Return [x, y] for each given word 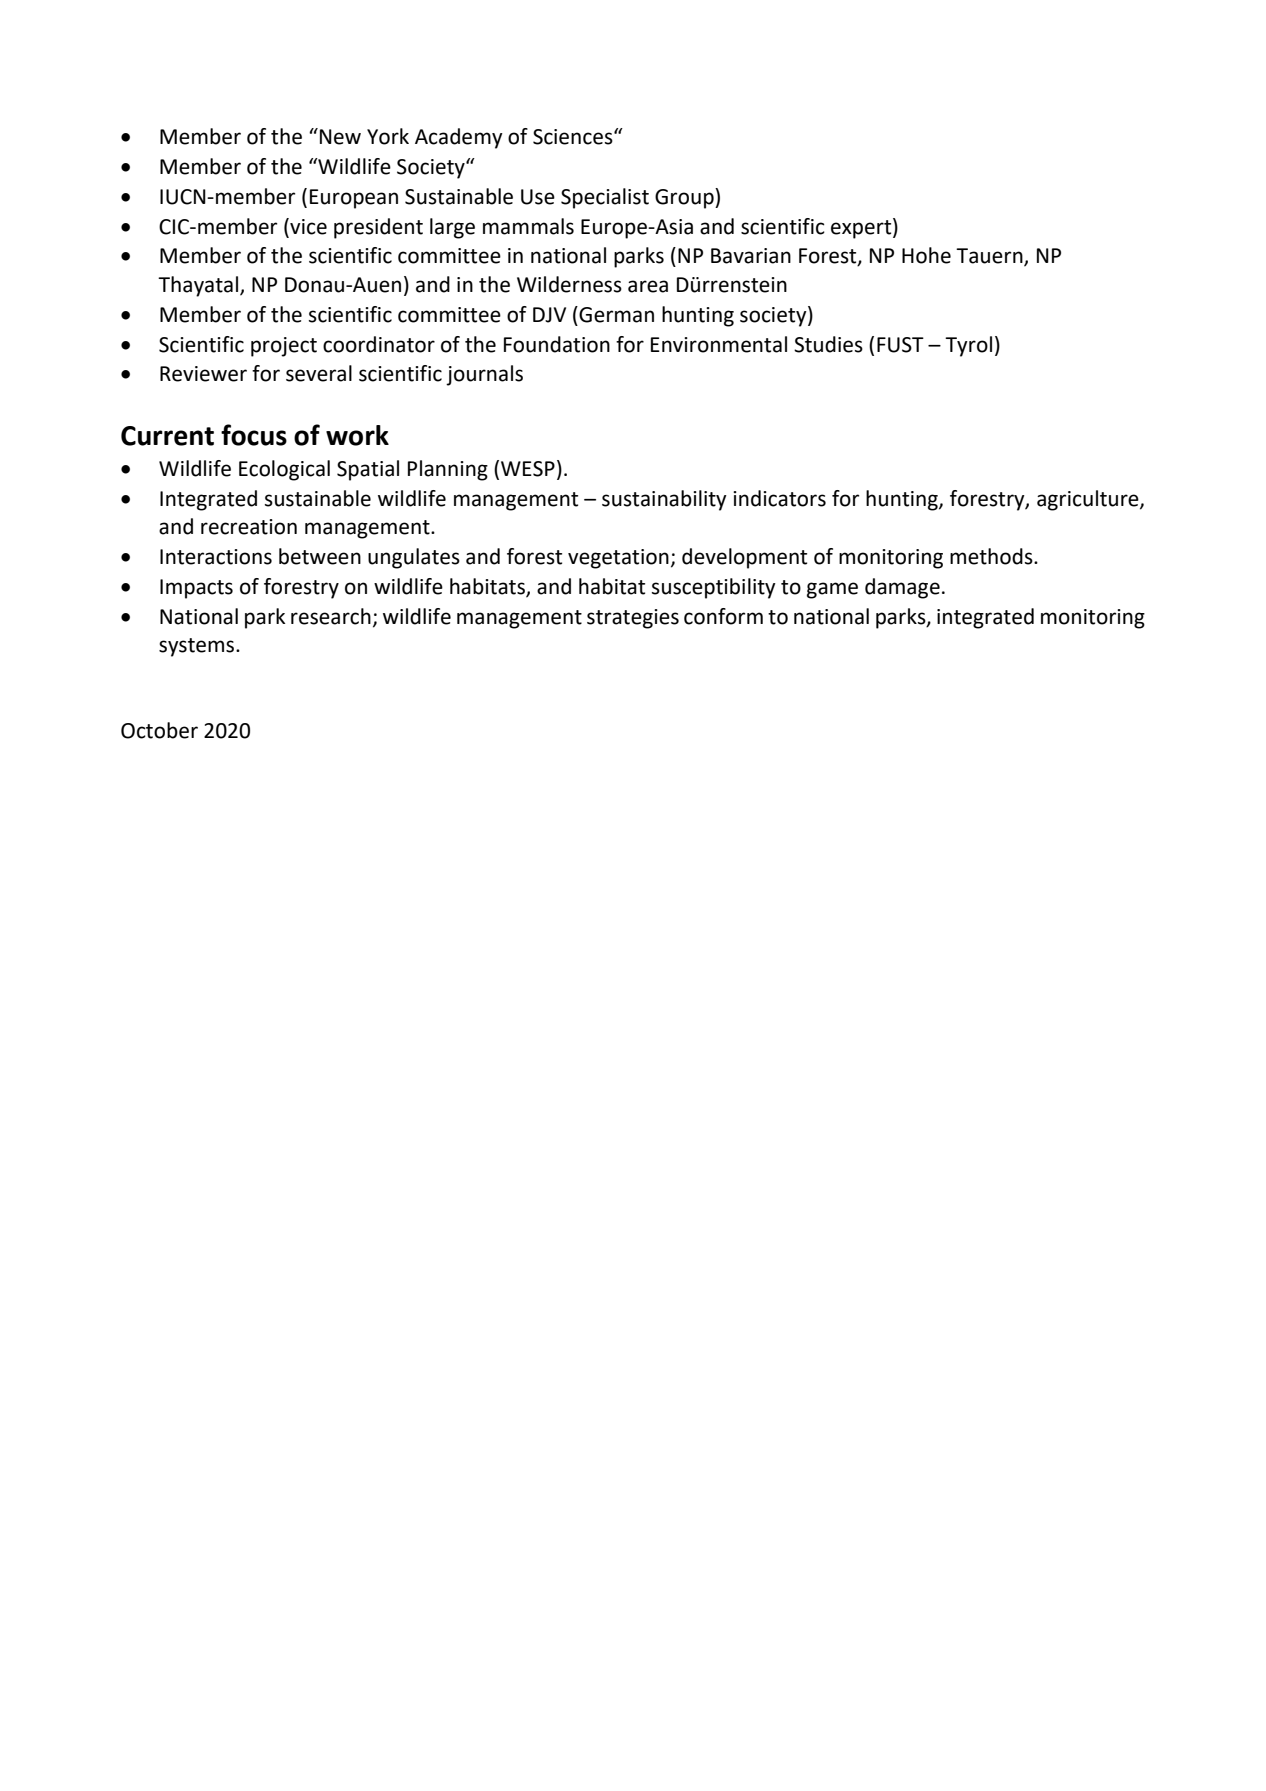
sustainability [664, 500]
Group [685, 198]
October [159, 730]
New [340, 137]
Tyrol [968, 346]
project [284, 347]
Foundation [557, 344]
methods [992, 556]
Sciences [574, 137]
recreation [249, 527]
